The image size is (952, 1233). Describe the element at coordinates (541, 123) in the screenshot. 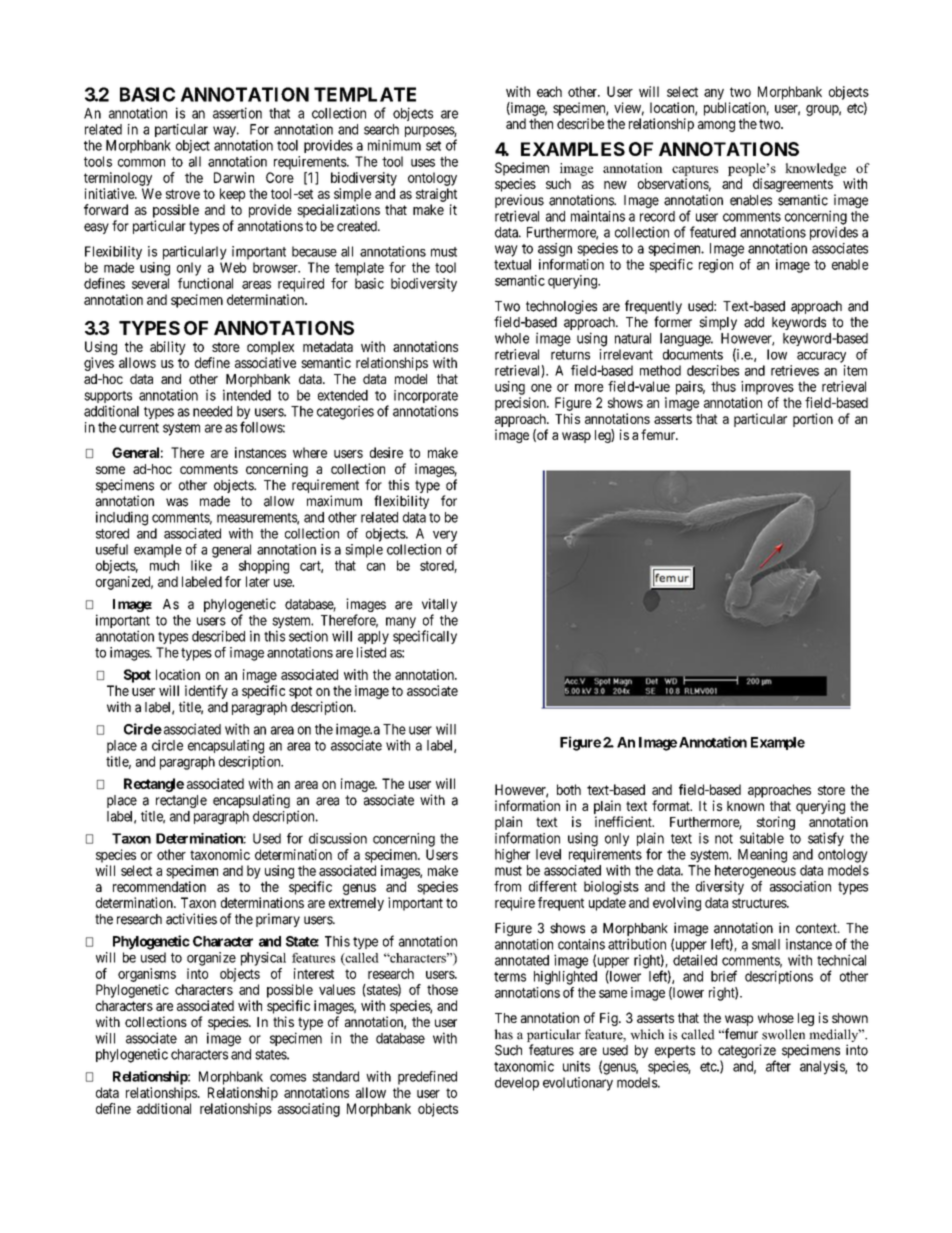

I see `then` at that location.
